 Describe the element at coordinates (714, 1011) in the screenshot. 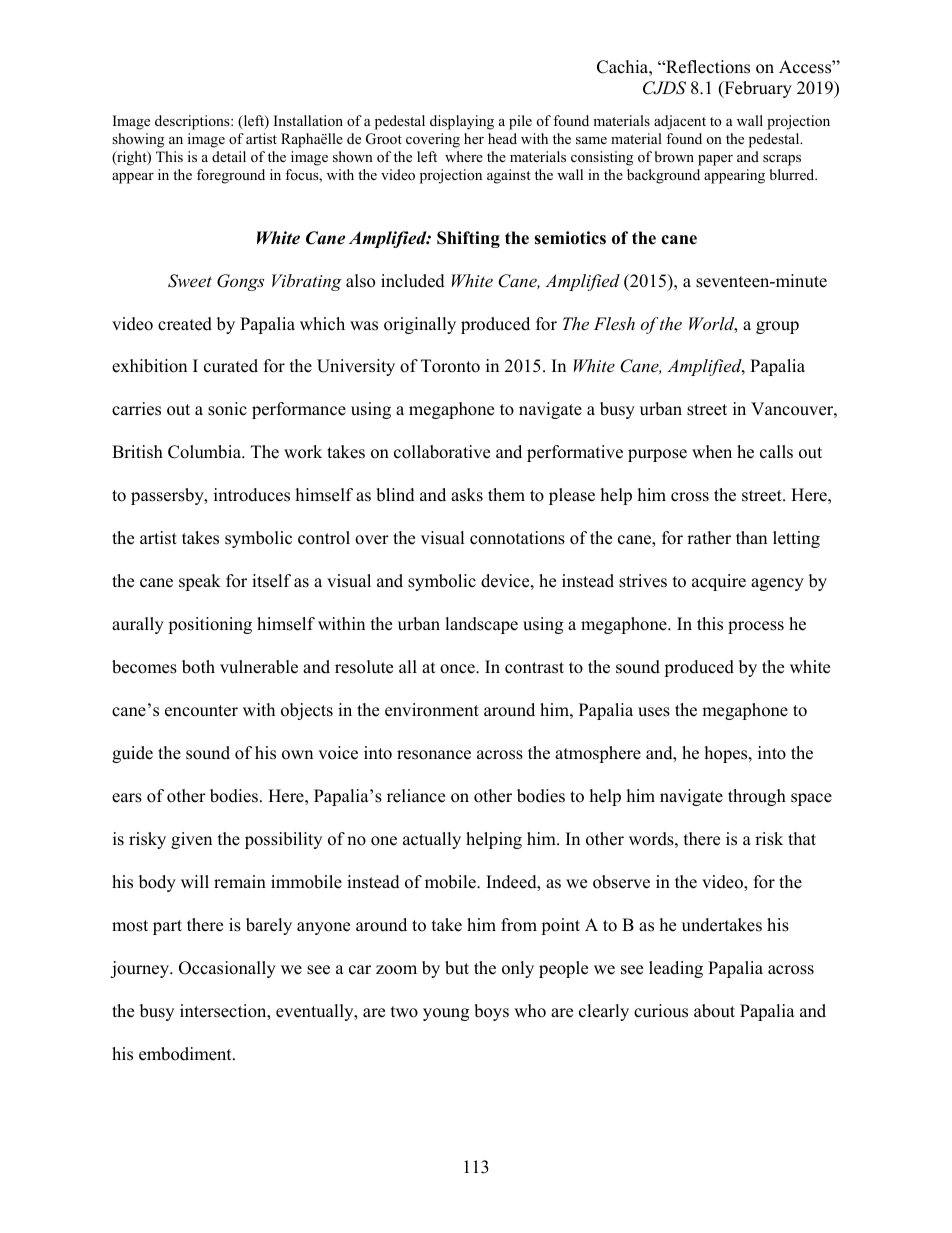

I see `about` at that location.
